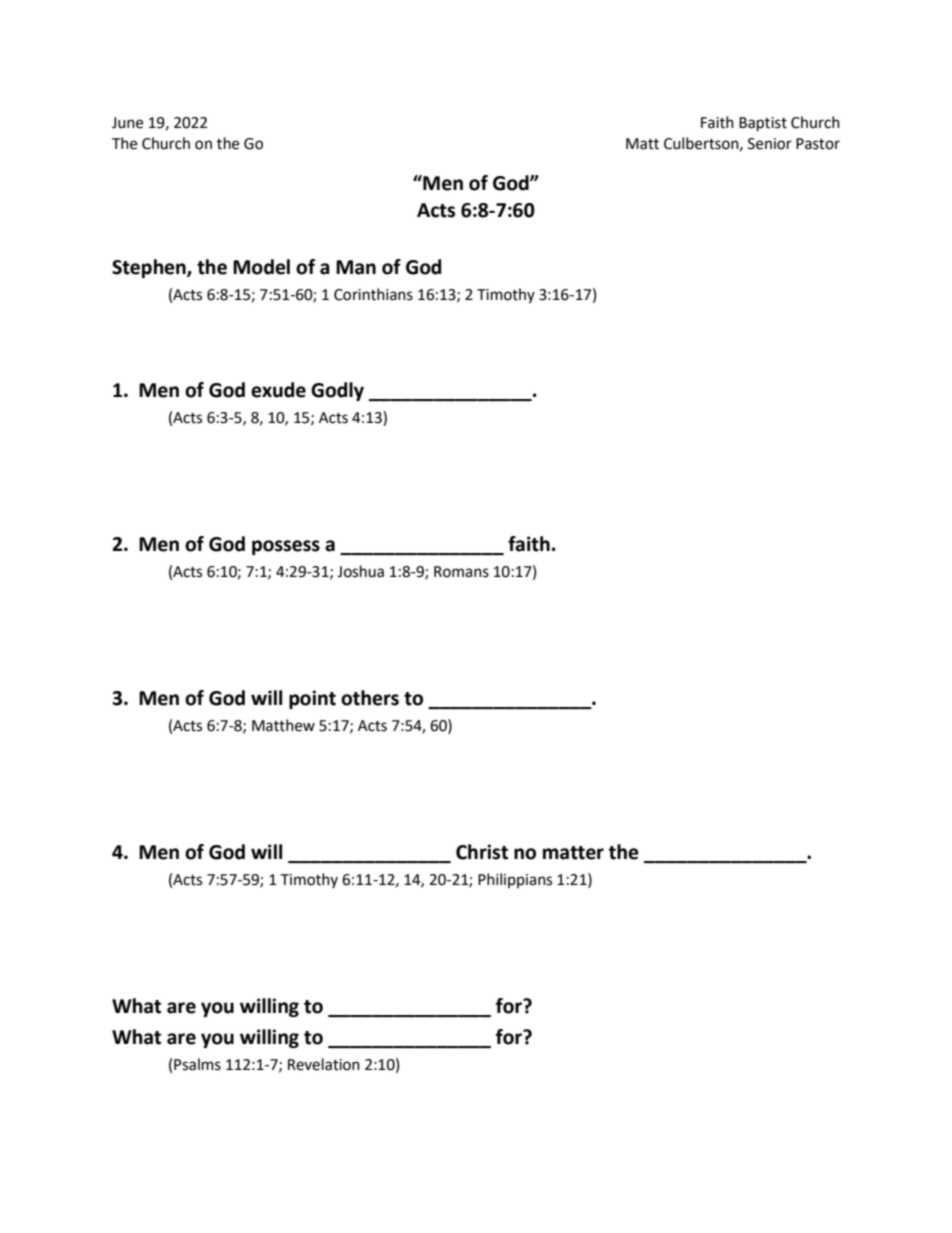 This screenshot has height=1233, width=952. What do you see at coordinates (286, 547) in the screenshot?
I see `possess` at bounding box center [286, 547].
